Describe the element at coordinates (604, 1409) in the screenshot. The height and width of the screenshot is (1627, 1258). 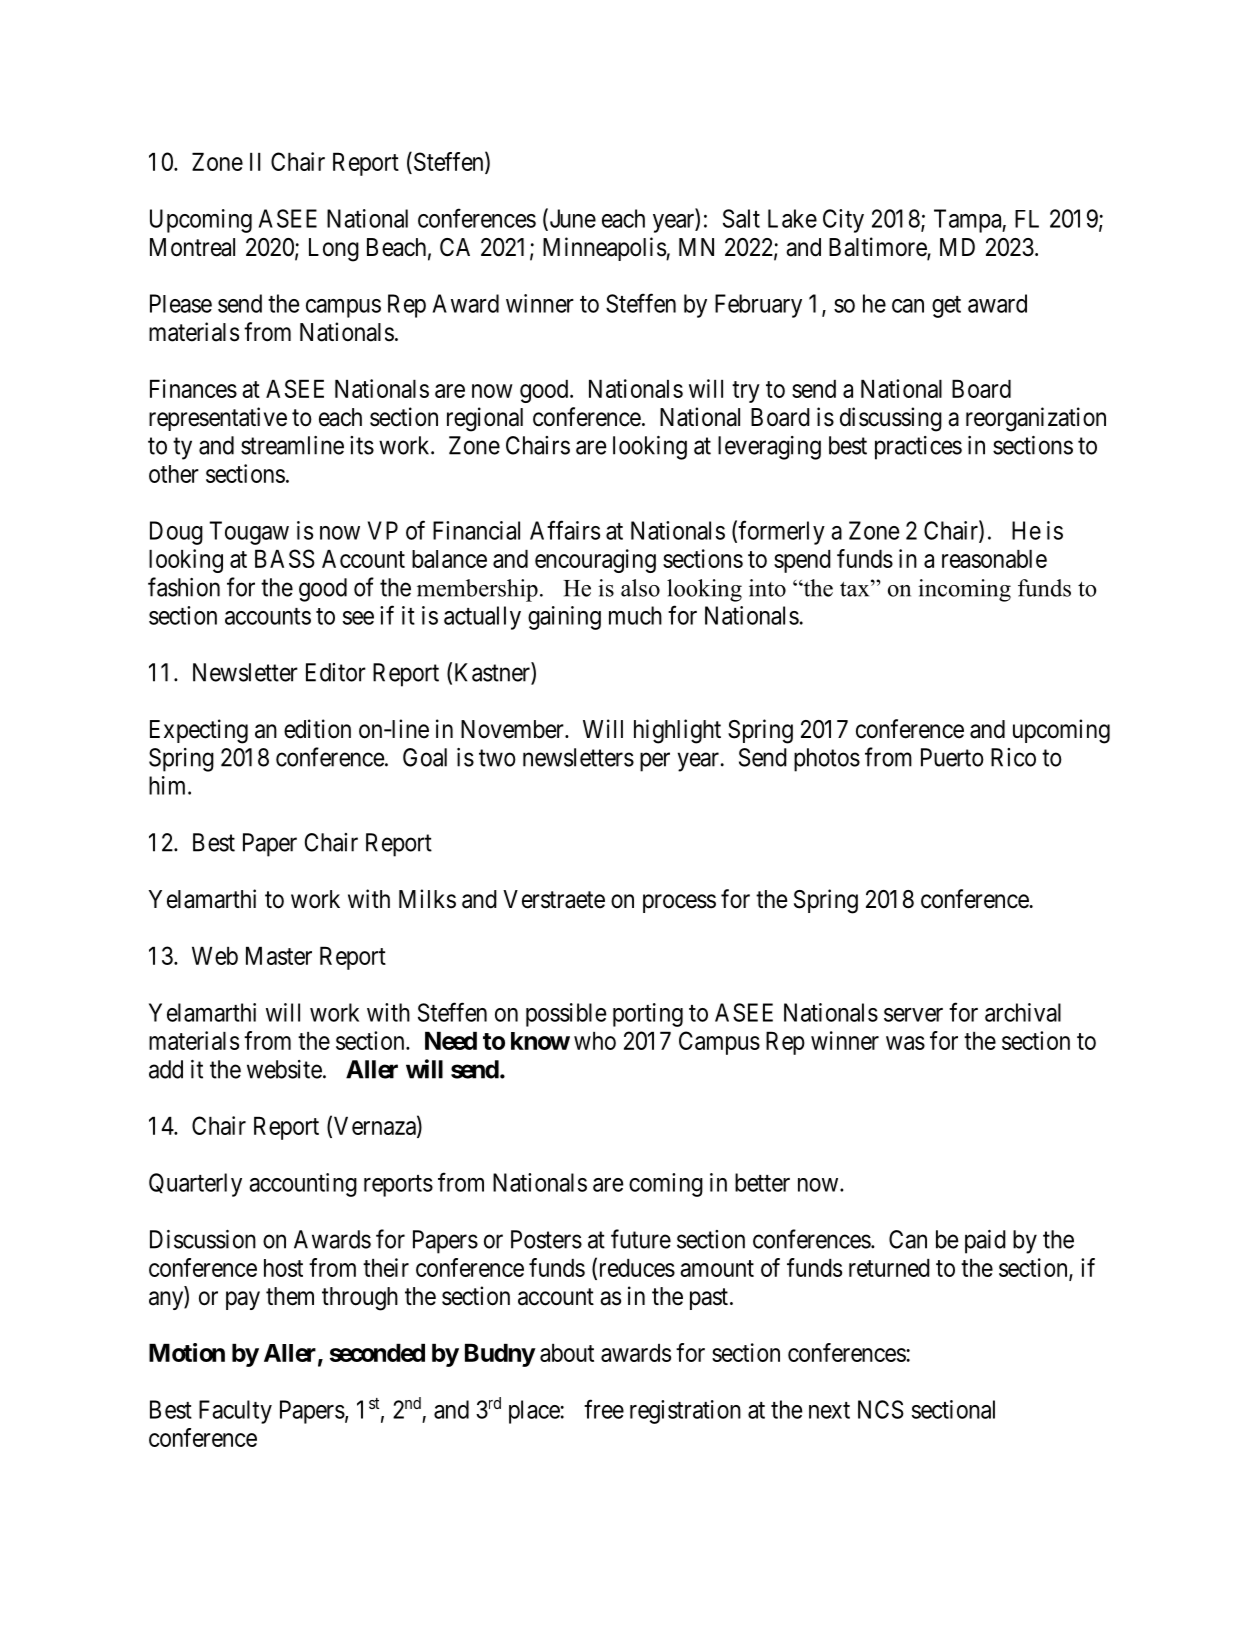
I see `free` at that location.
